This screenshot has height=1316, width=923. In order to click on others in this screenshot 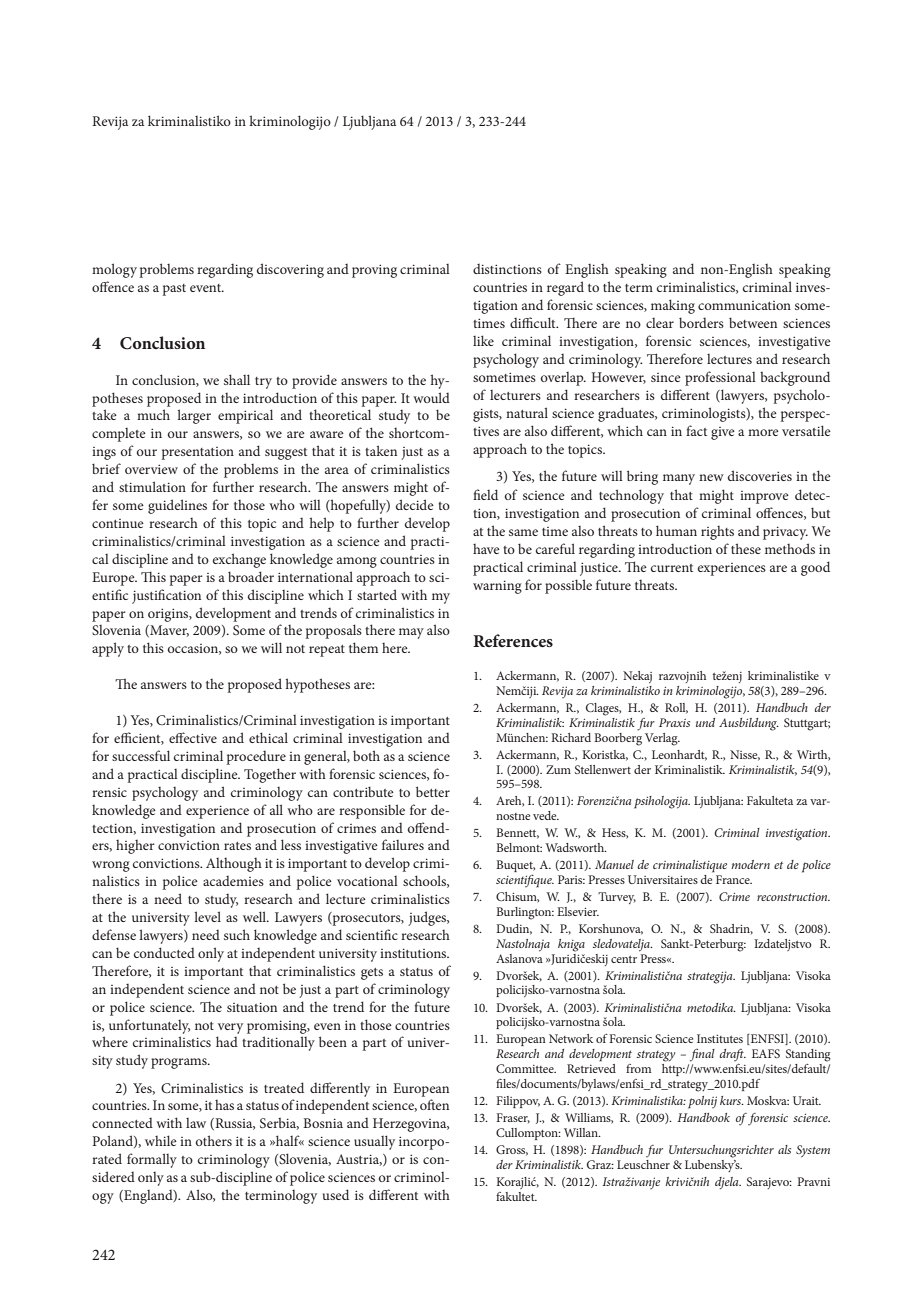, I will do `click(214, 1140)`.
